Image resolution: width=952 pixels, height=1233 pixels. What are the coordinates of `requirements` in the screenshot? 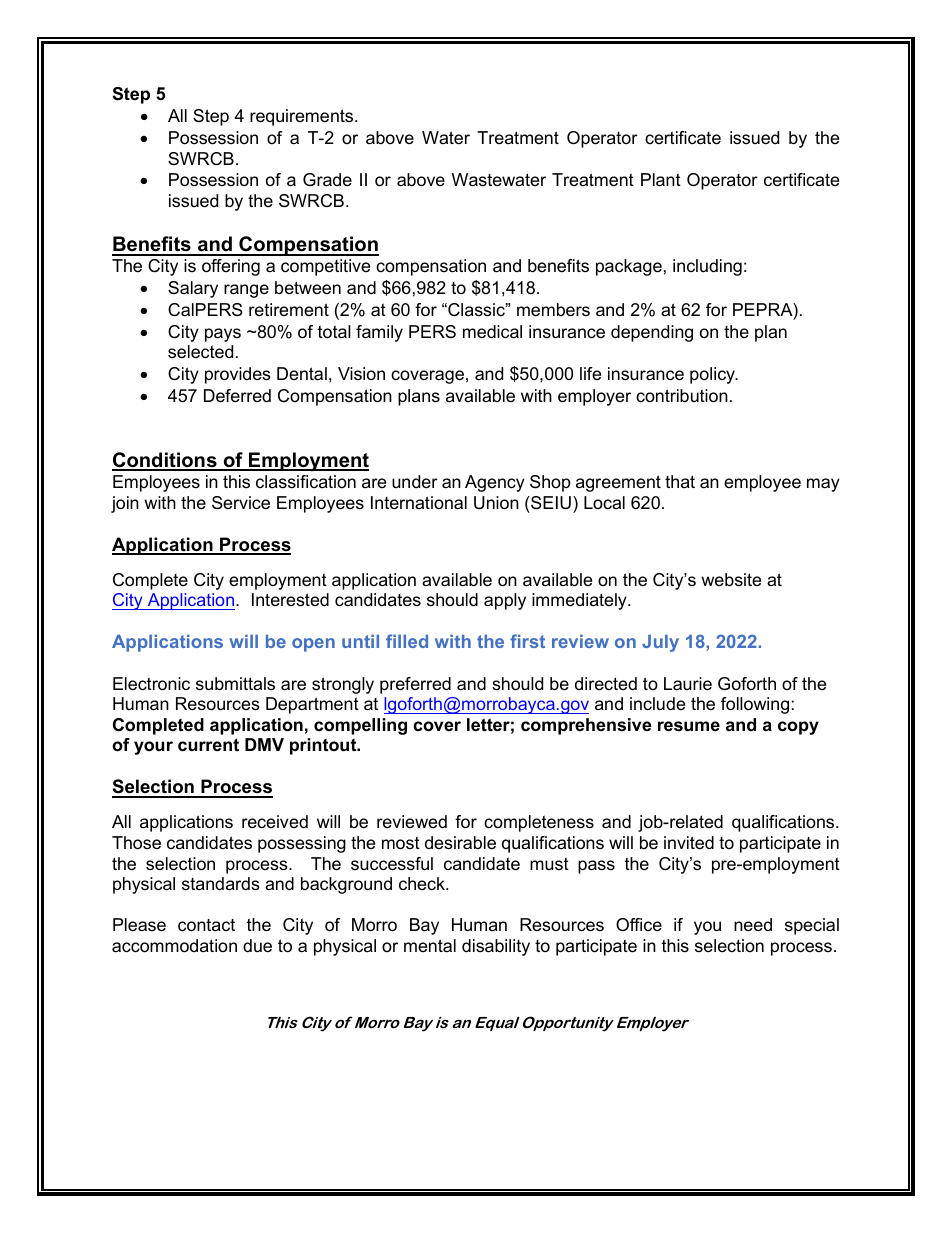 It's located at (303, 117).
